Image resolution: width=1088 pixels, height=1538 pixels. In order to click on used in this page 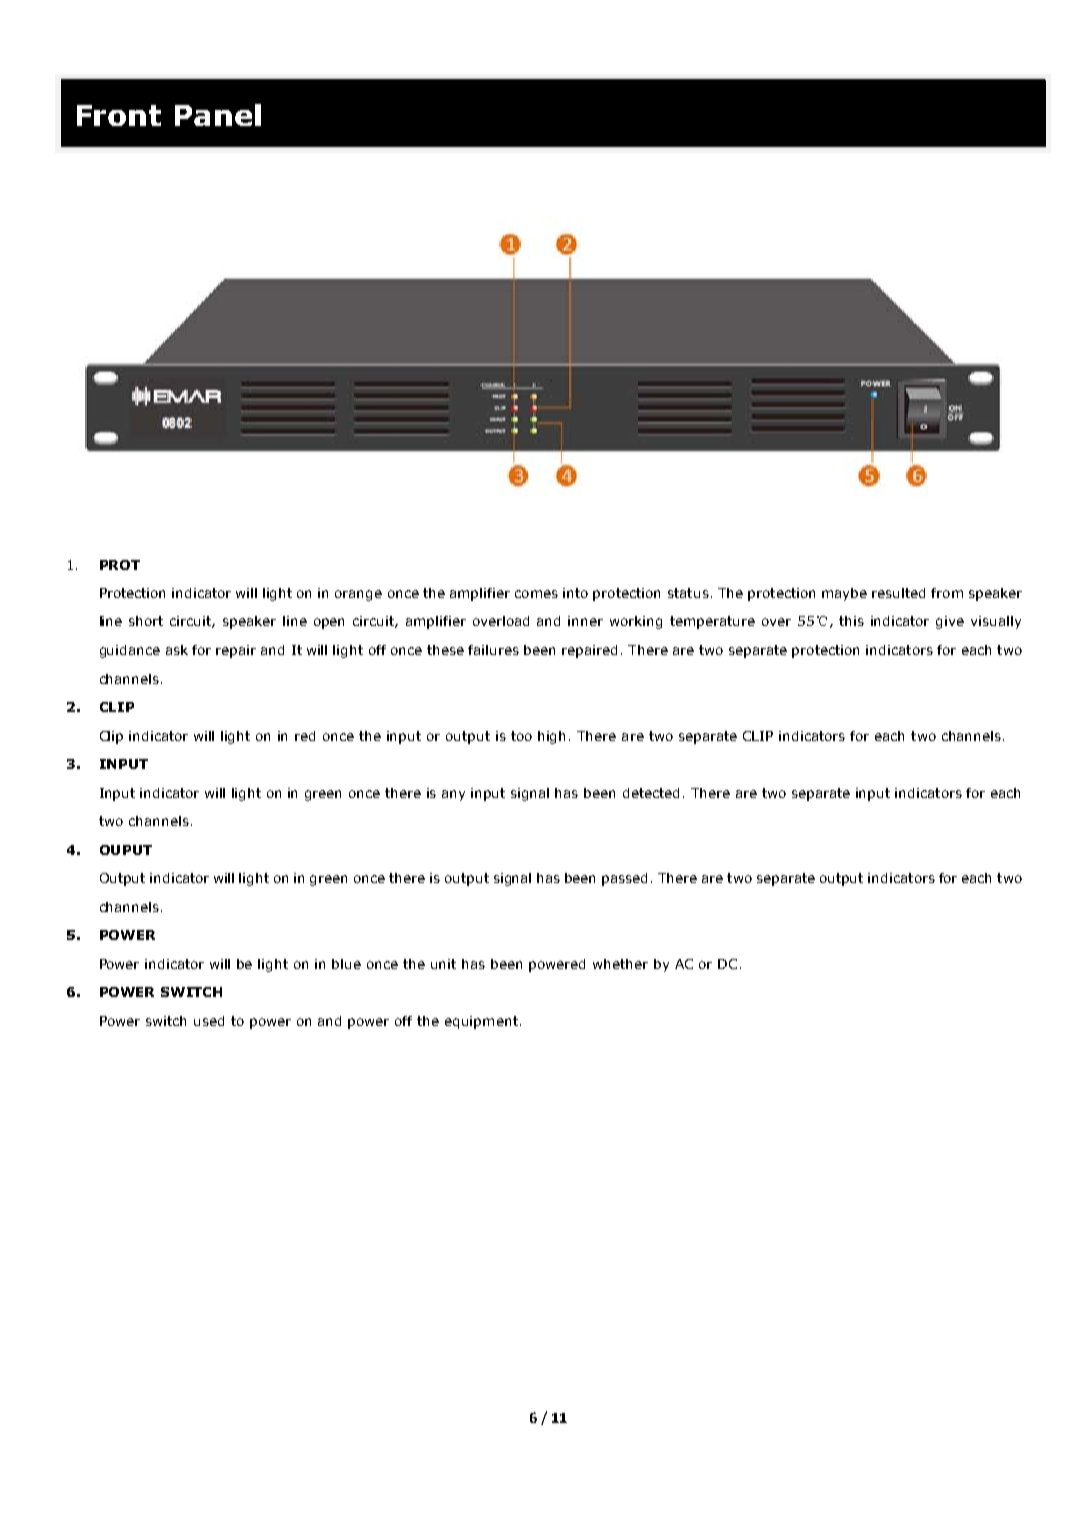, I will do `click(209, 1021)`.
